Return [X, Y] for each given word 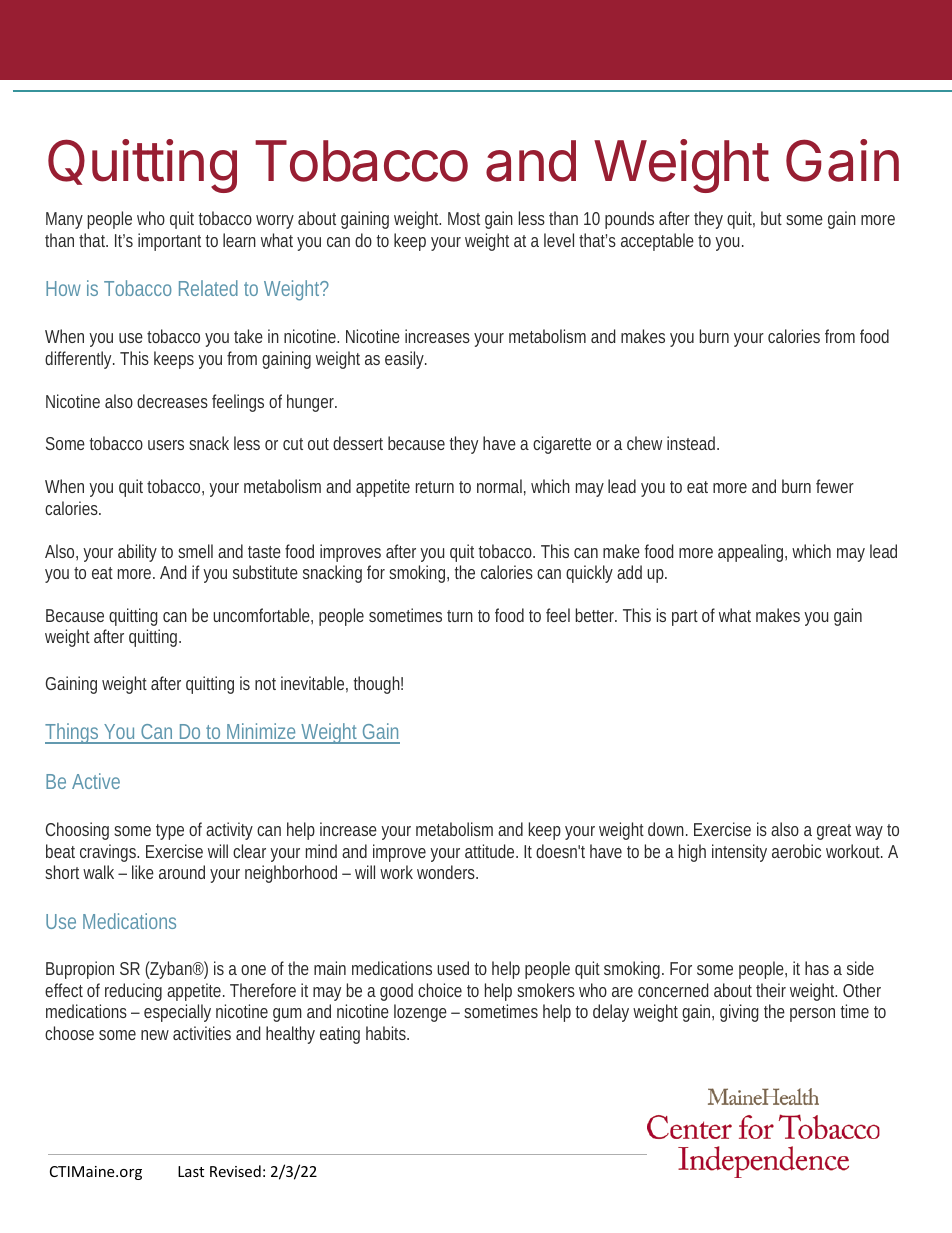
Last [191, 1171]
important [169, 242]
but [771, 218]
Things [72, 733]
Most [464, 218]
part [685, 618]
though [377, 685]
